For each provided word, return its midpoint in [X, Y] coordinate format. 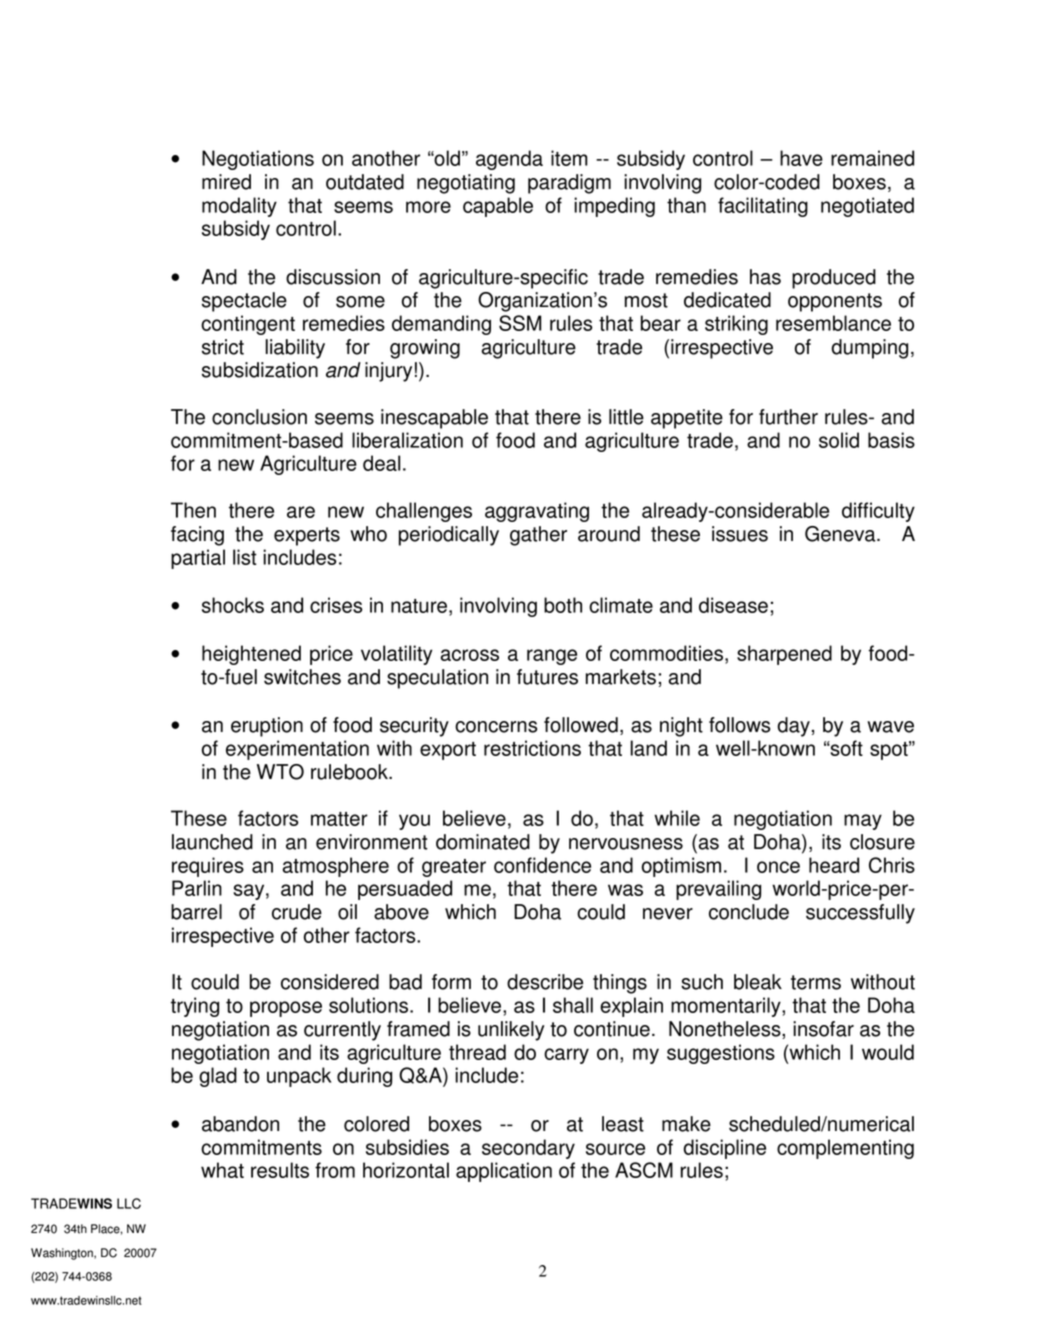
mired [226, 182]
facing [197, 536]
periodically [449, 536]
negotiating [466, 184]
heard [834, 865]
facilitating [763, 207]
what [222, 1170]
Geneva [841, 534]
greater [454, 868]
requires [208, 867]
